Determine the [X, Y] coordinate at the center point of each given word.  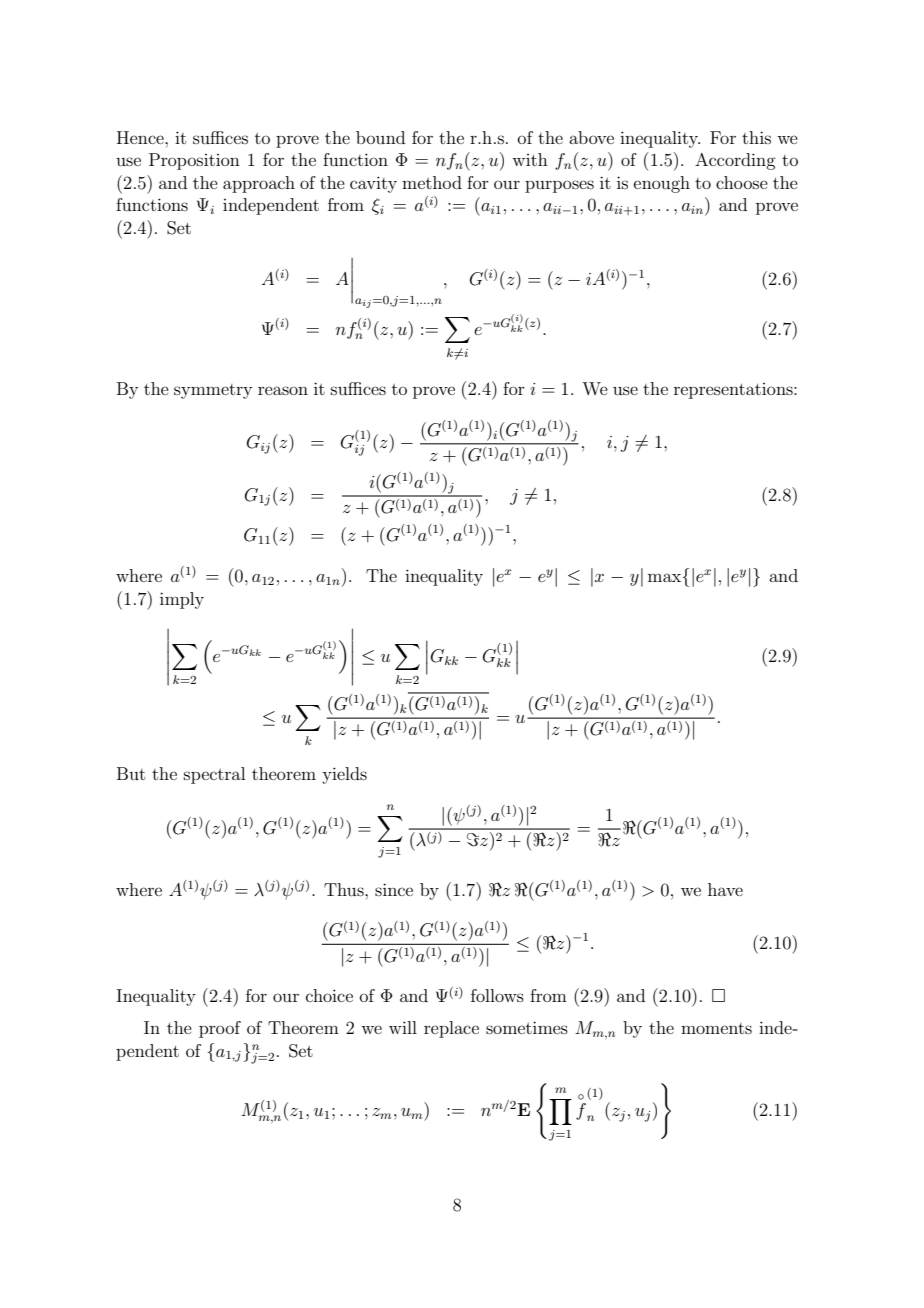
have [725, 889]
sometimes [527, 1027]
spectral [214, 775]
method [432, 182]
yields [344, 775]
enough [662, 184]
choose [742, 182]
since [394, 889]
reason [283, 390]
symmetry [213, 391]
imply [182, 600]
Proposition [194, 161]
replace [451, 1029]
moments [716, 1028]
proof [220, 1029]
